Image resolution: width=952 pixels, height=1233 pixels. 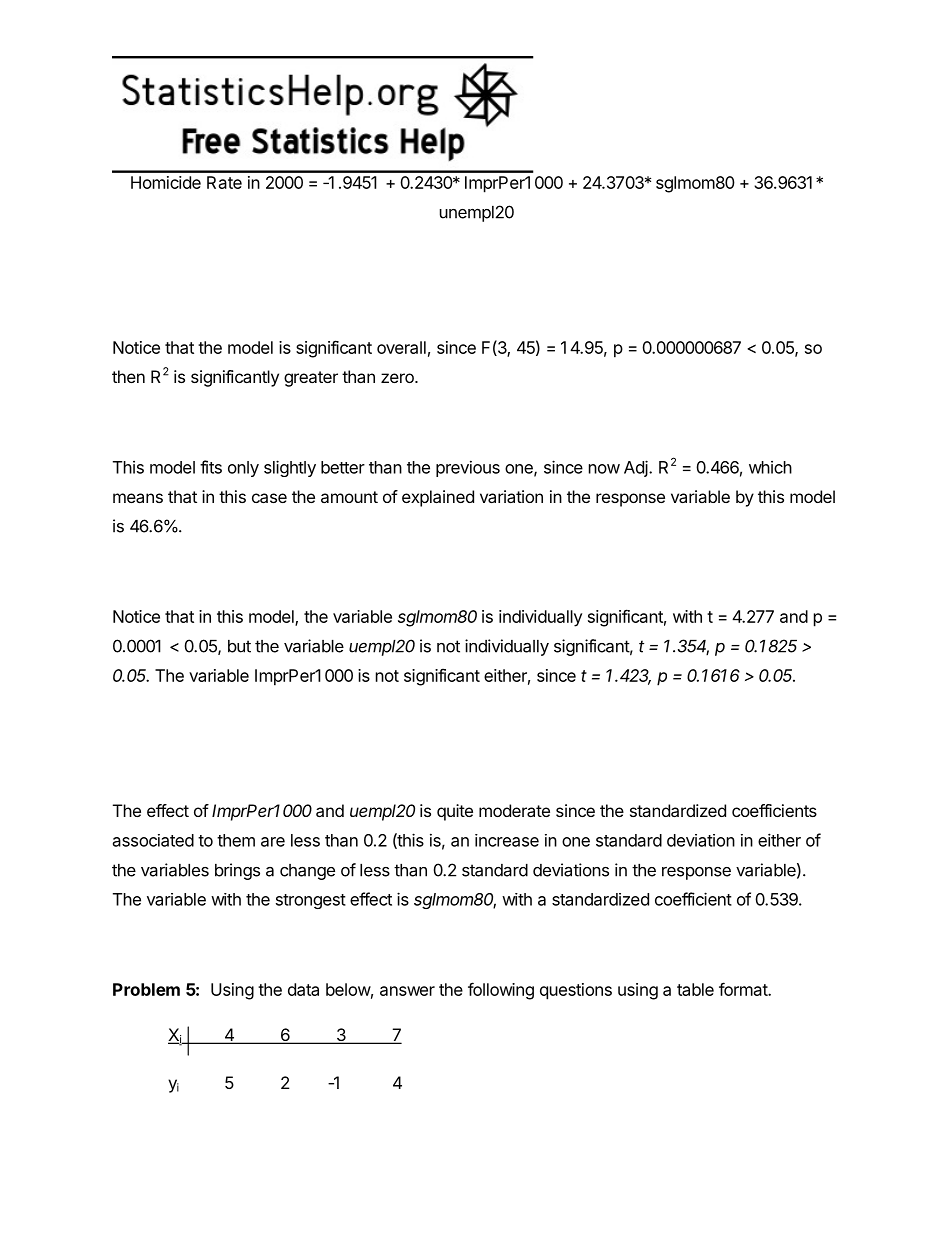 What do you see at coordinates (438, 498) in the screenshot?
I see `explained` at bounding box center [438, 498].
